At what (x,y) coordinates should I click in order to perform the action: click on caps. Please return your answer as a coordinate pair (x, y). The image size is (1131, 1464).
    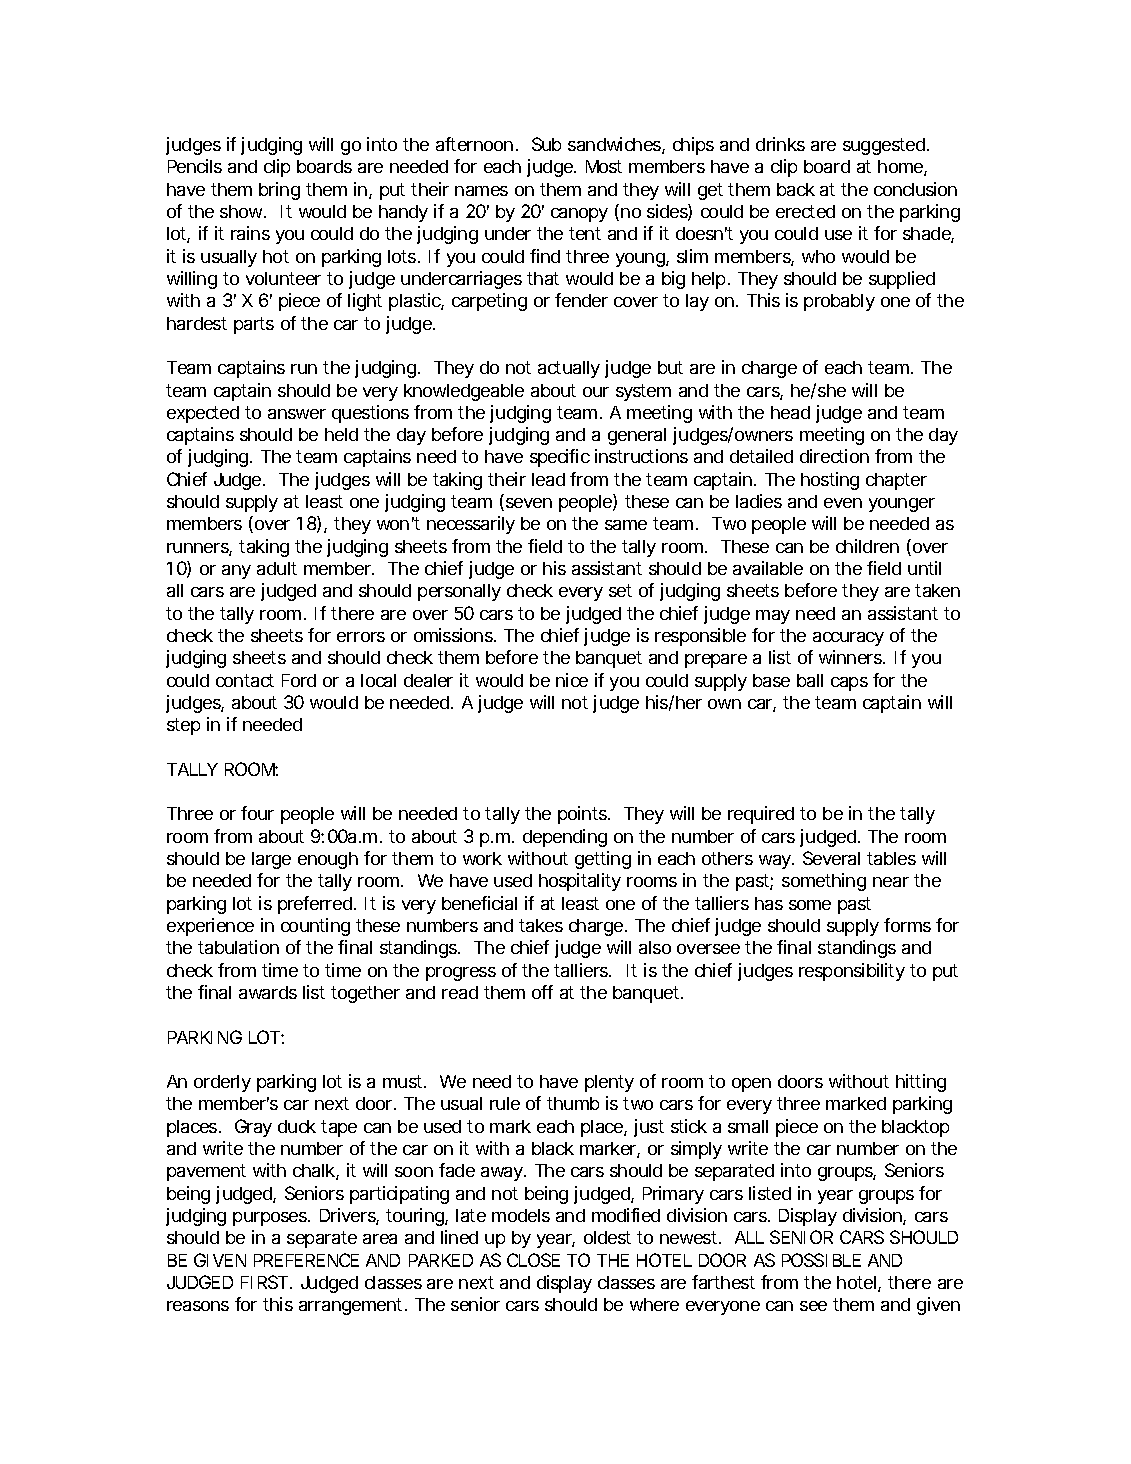
    Looking at the image, I should click on (849, 684).
